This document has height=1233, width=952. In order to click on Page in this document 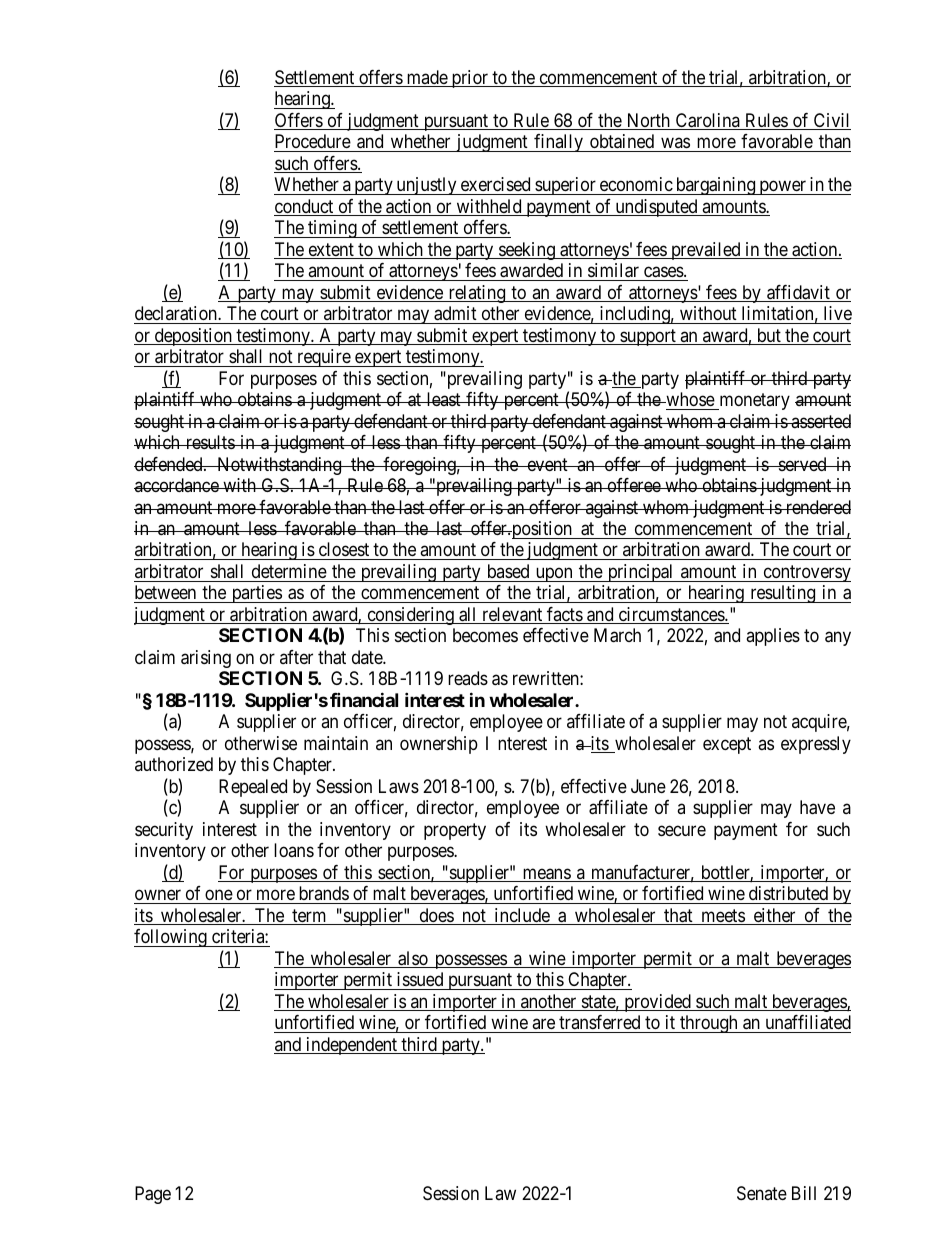, I will do `click(153, 1195)`.
